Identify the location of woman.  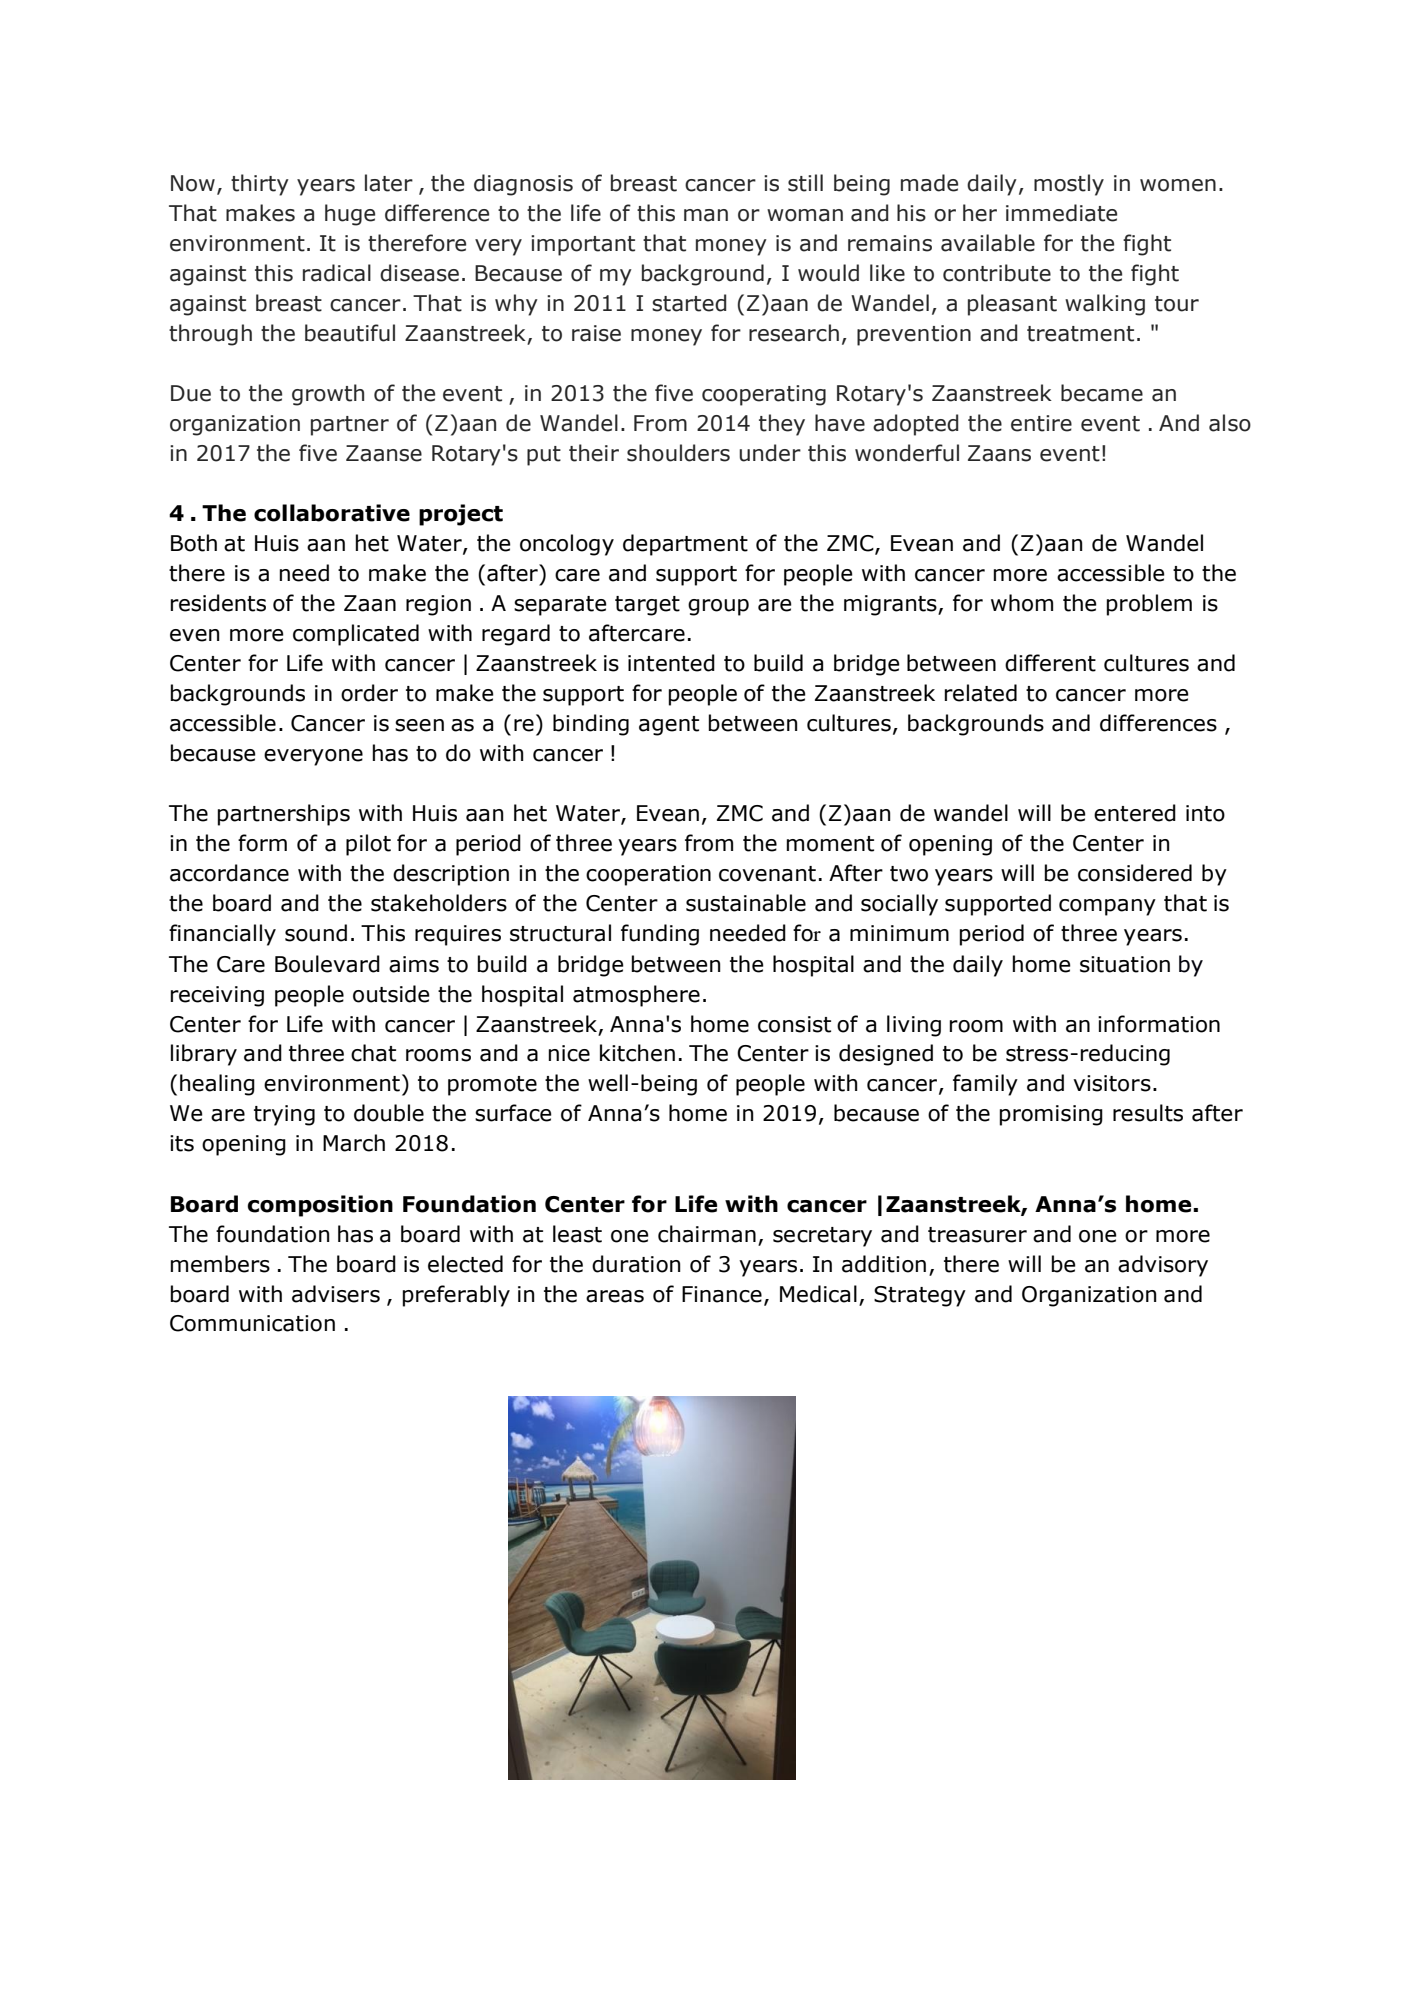
(805, 215).
